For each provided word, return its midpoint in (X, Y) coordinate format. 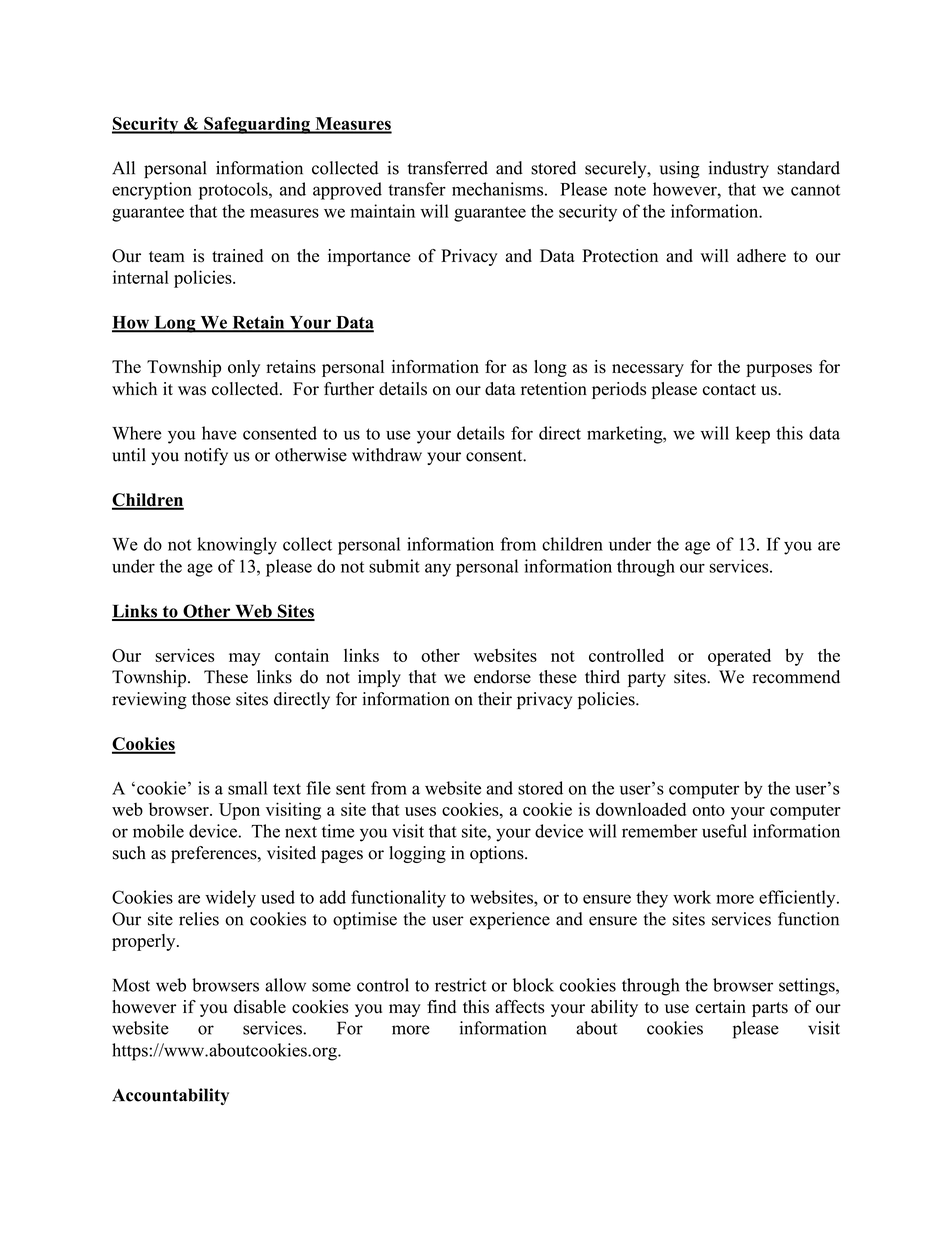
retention (554, 389)
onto (708, 810)
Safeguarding (257, 125)
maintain (383, 211)
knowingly (237, 546)
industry (738, 169)
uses (420, 811)
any (438, 570)
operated (739, 657)
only (244, 368)
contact (729, 390)
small (247, 788)
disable (260, 1007)
